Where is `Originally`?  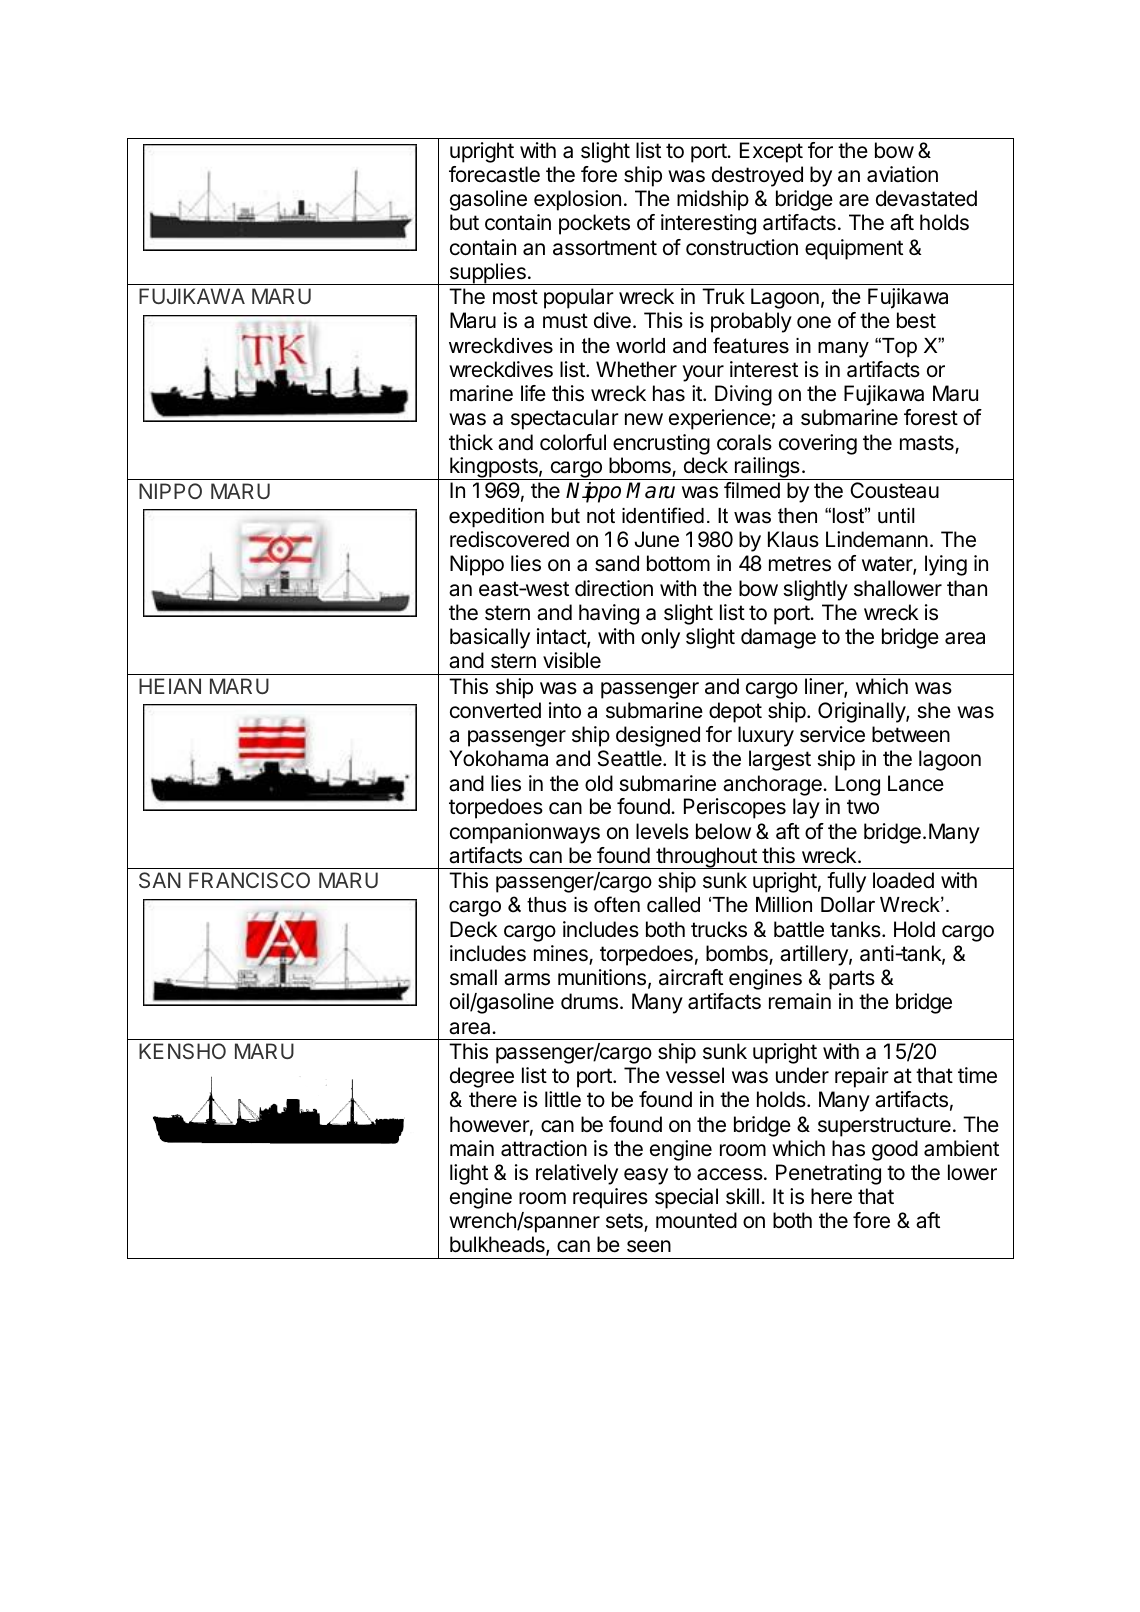
Originally is located at coordinates (862, 712).
